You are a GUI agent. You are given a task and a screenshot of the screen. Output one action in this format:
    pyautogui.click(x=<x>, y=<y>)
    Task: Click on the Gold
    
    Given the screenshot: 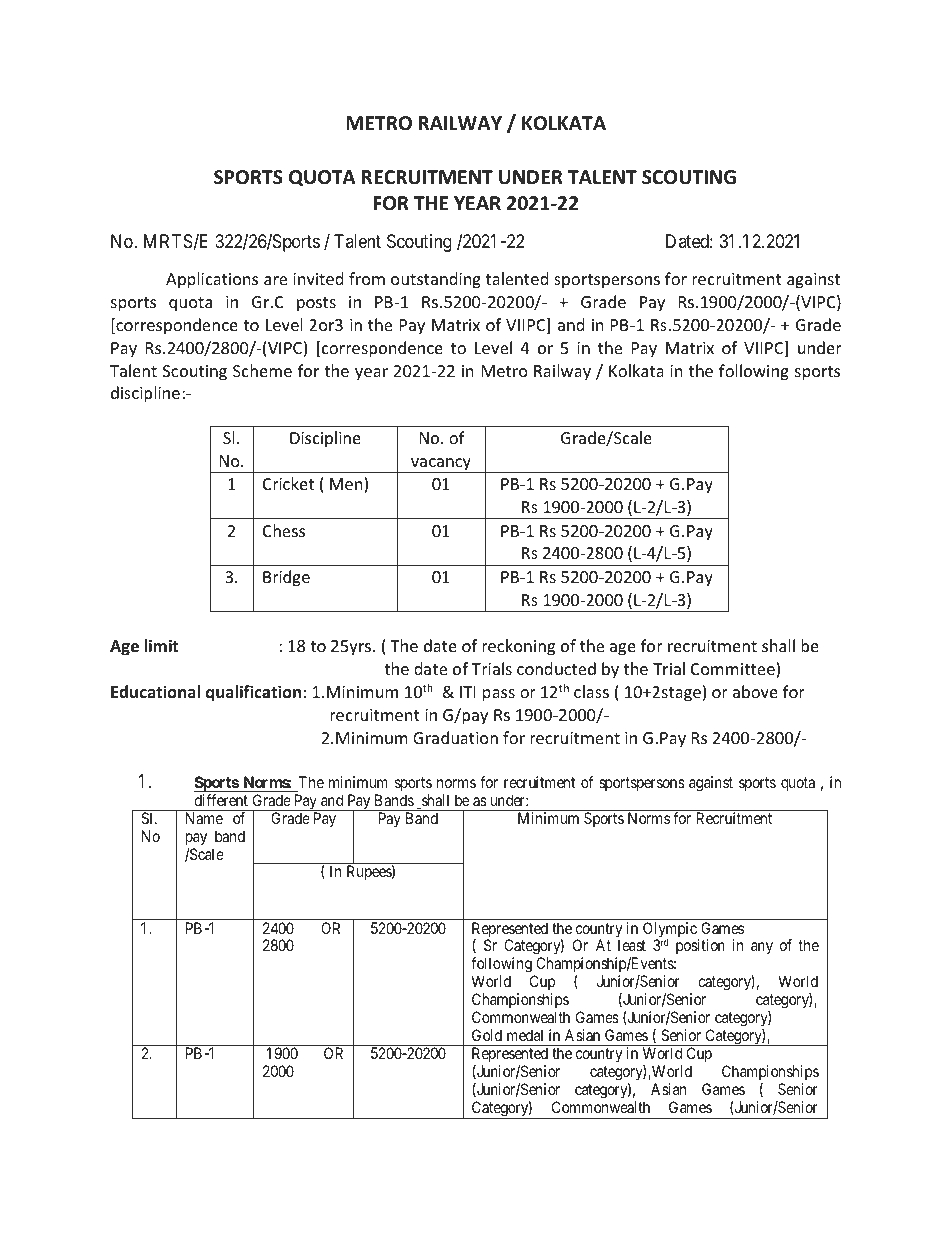 What is the action you would take?
    pyautogui.click(x=487, y=1035)
